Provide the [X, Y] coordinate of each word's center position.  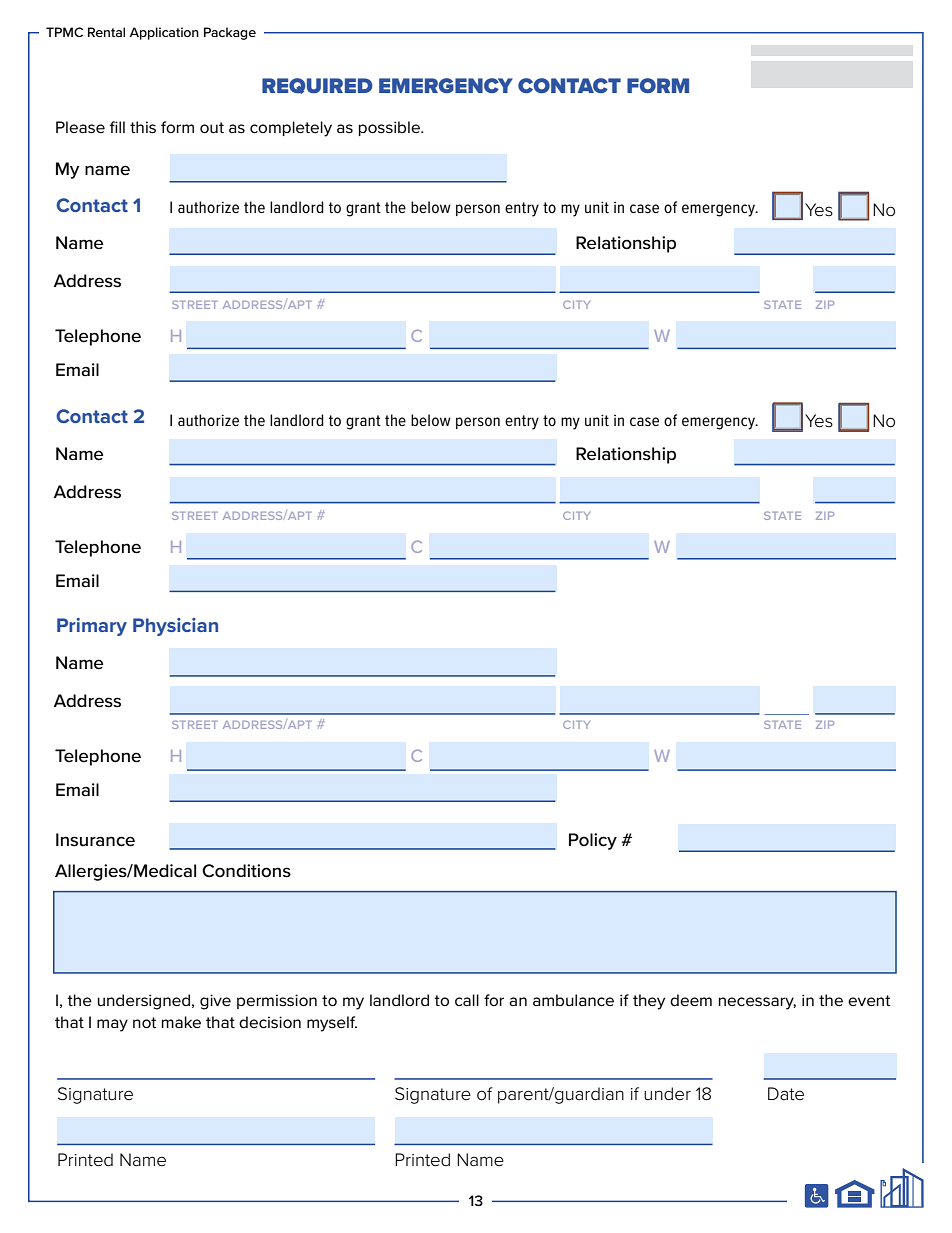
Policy [593, 841]
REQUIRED [317, 86]
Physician [175, 627]
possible [390, 128]
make [181, 1022]
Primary [92, 627]
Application [164, 33]
